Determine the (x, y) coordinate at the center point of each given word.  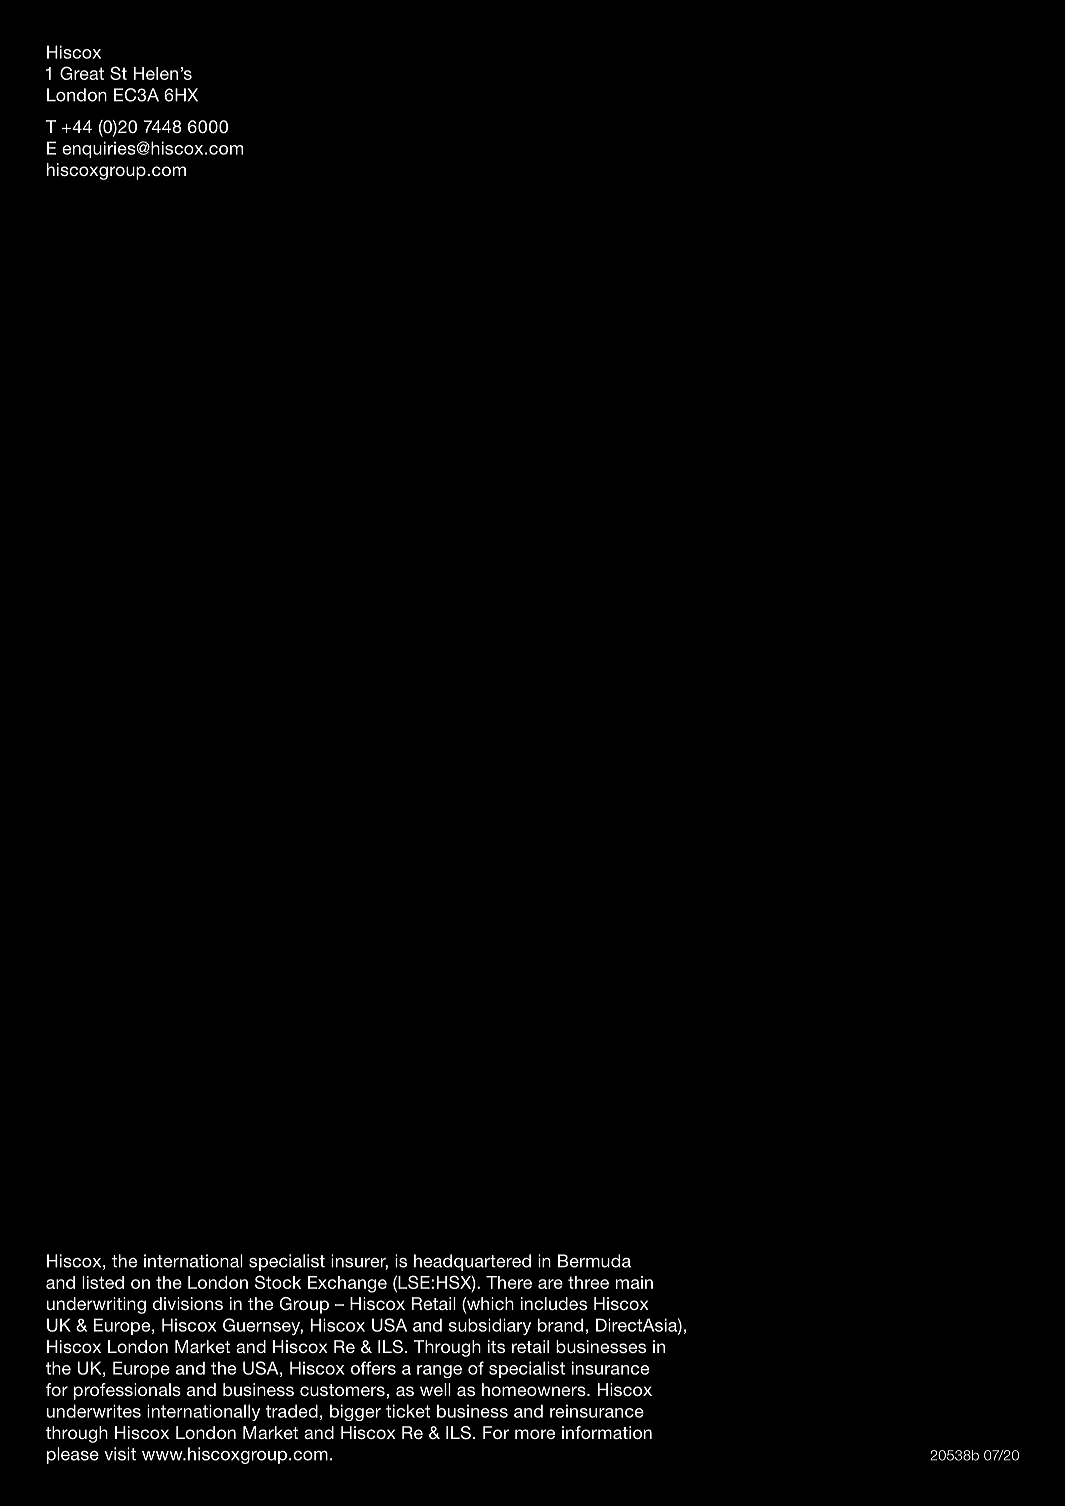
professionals (127, 1391)
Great (82, 73)
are (550, 1284)
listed (103, 1282)
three (588, 1282)
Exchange (347, 1284)
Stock (278, 1282)
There (509, 1282)
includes (554, 1303)
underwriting (96, 1305)
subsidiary (490, 1326)
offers (373, 1368)
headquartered (472, 1262)
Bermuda (594, 1261)
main (634, 1282)
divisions (188, 1303)
